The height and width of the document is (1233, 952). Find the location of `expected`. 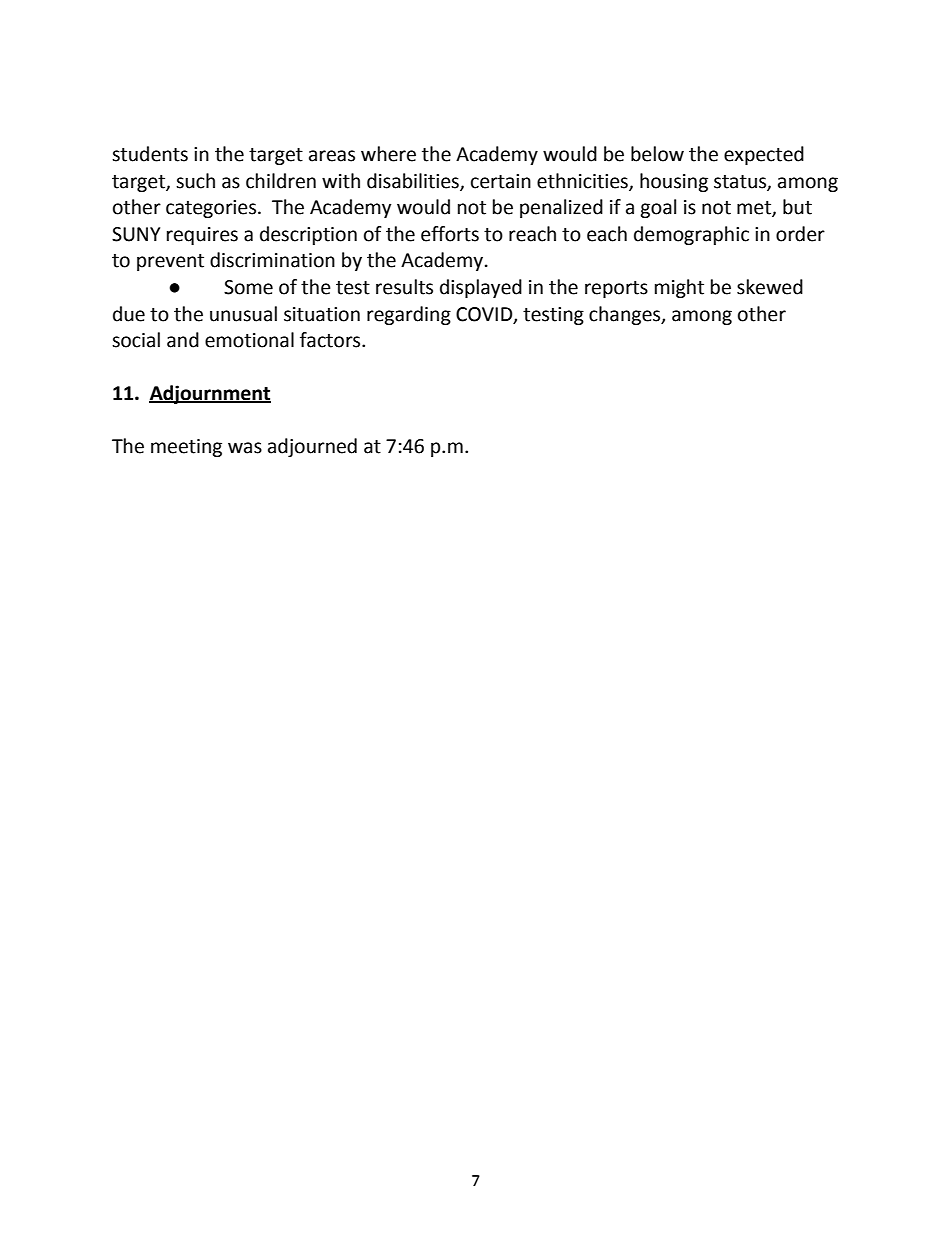

expected is located at coordinates (764, 155).
